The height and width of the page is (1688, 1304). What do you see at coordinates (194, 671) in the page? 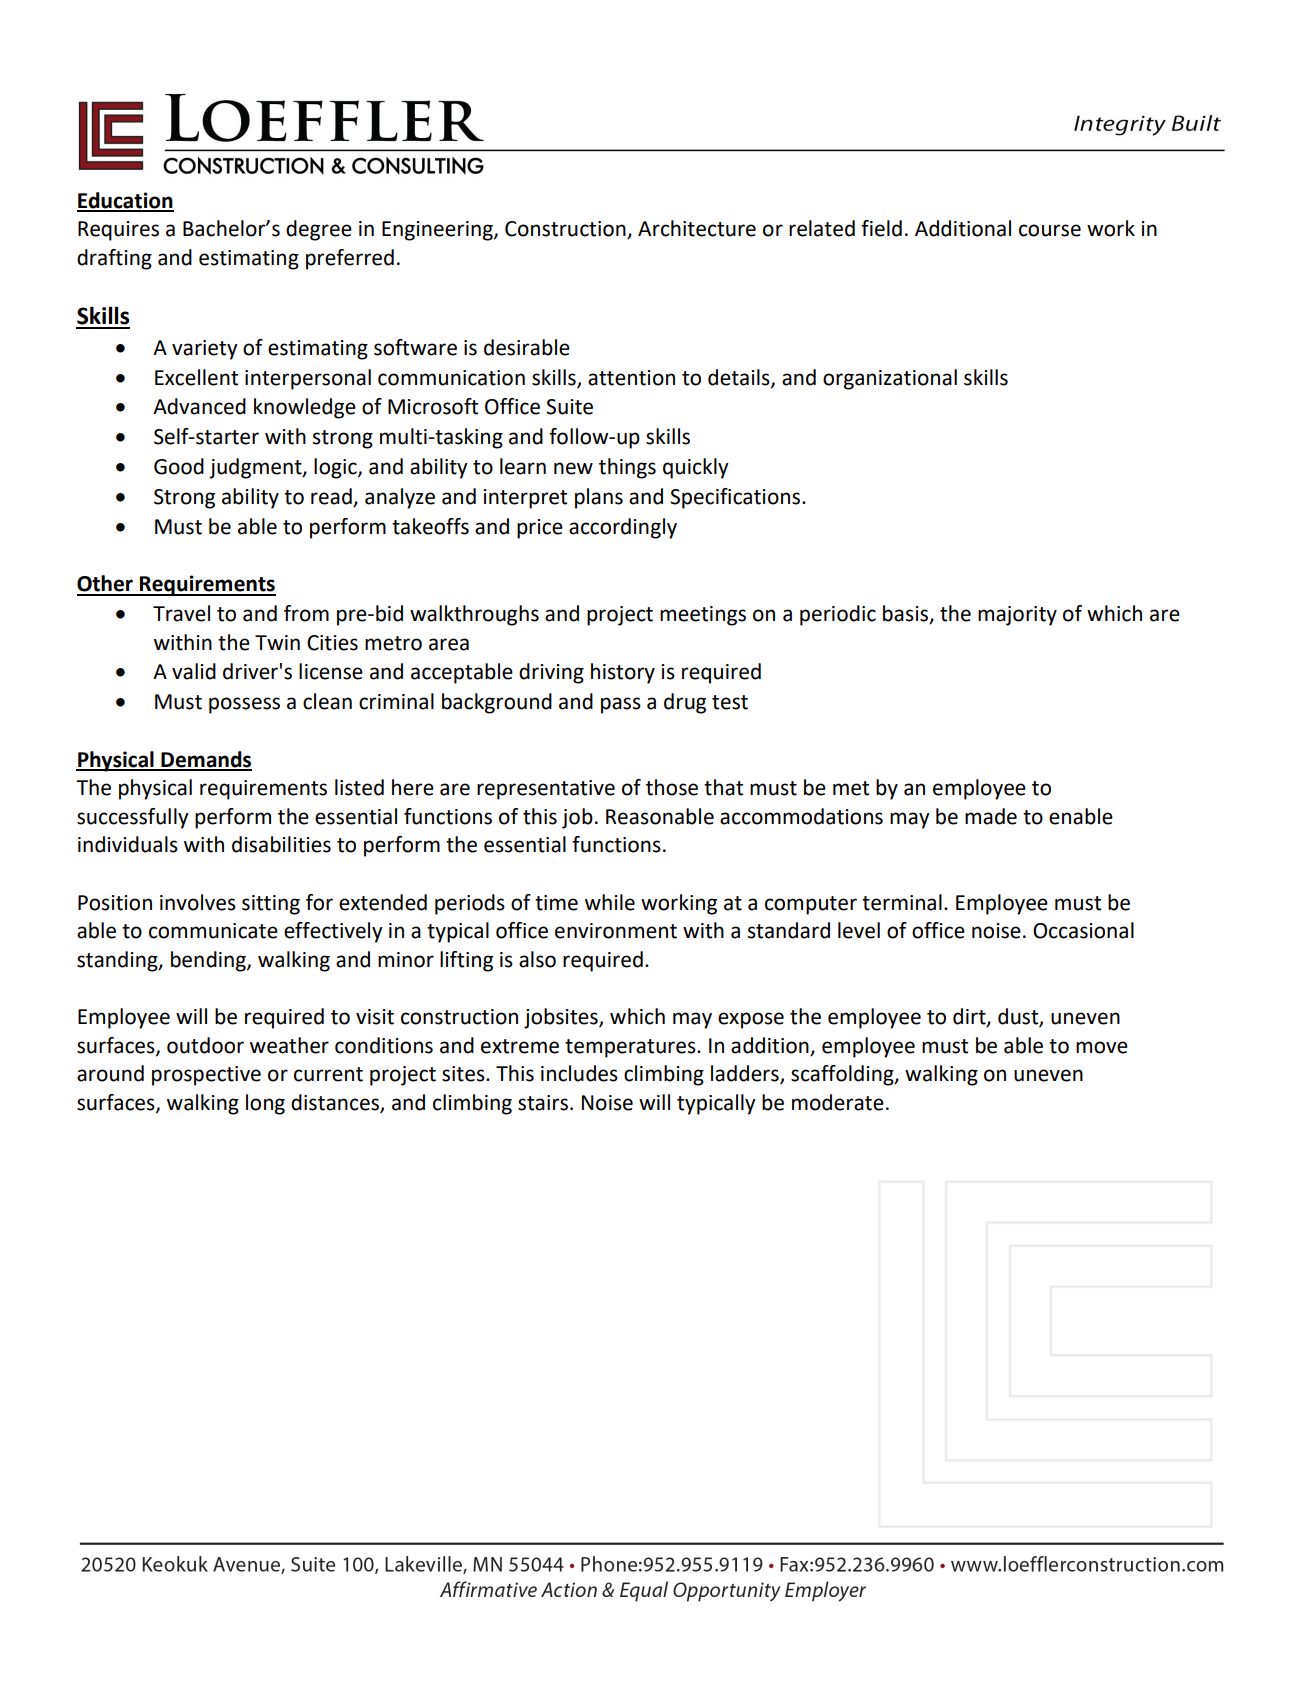
I see `valid` at bounding box center [194, 671].
